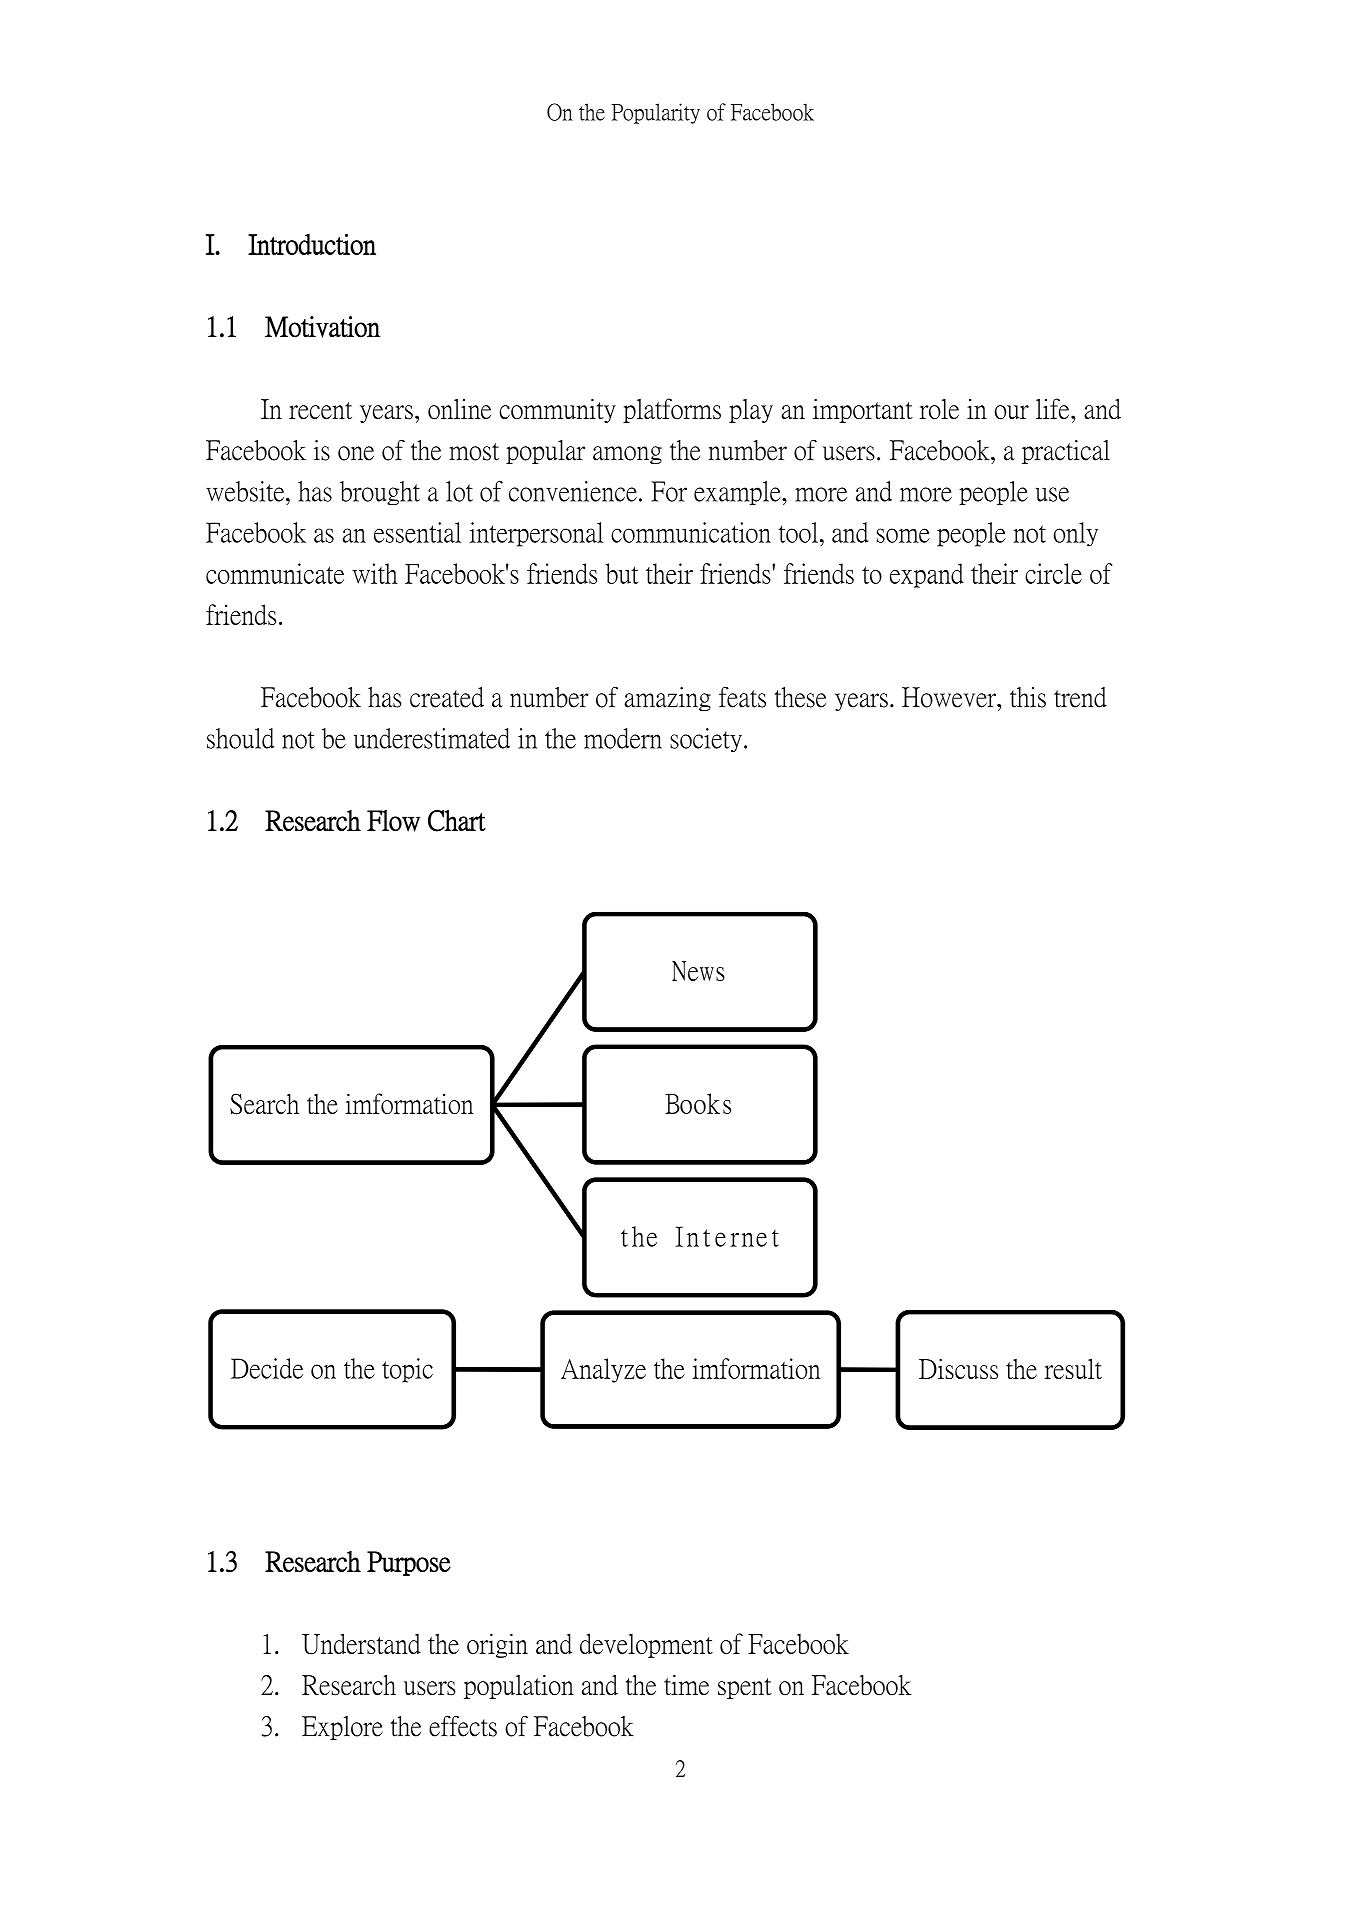 The width and height of the screenshot is (1361, 1925). I want to click on Motivation, so click(322, 327).
